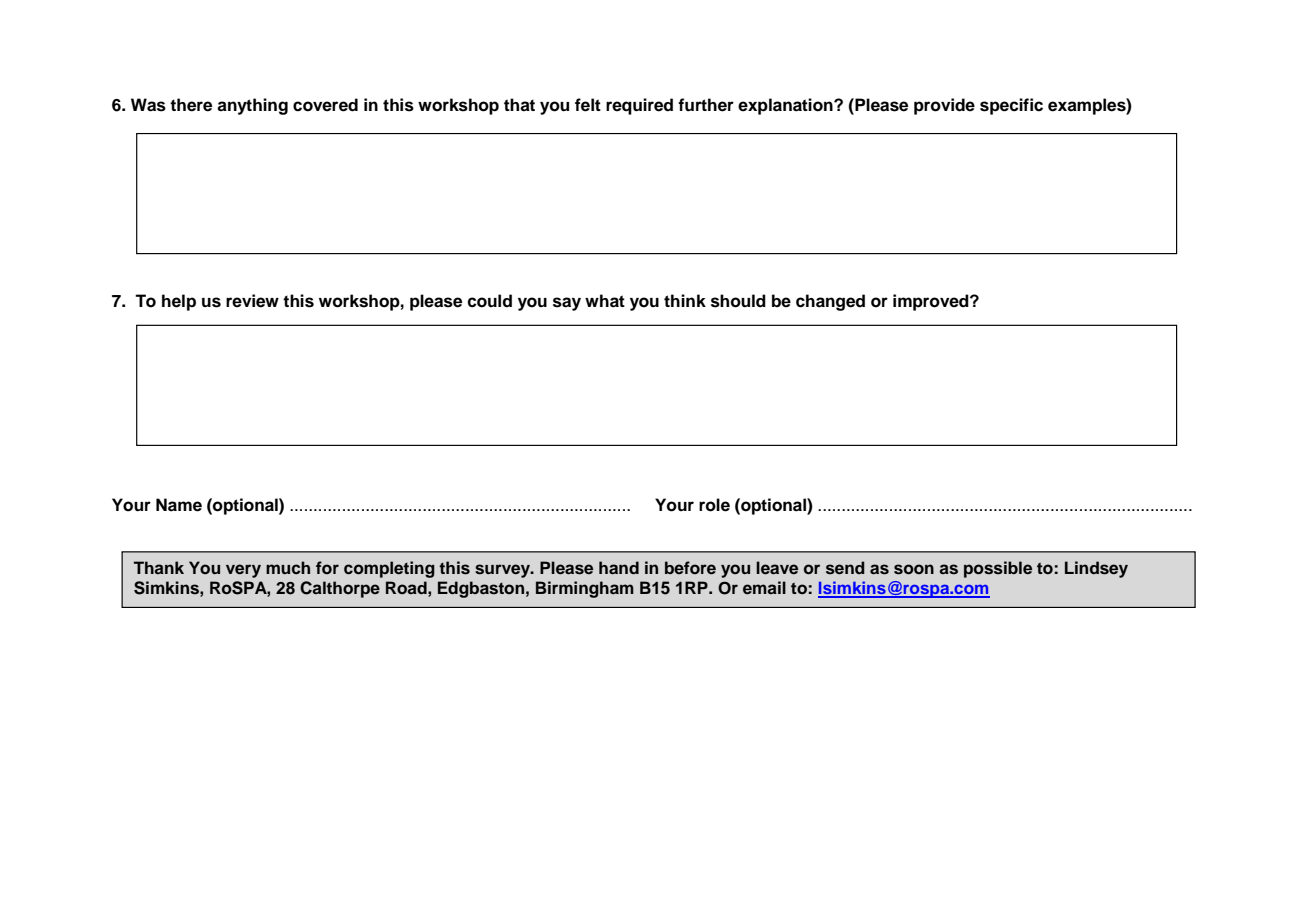  What do you see at coordinates (1011, 106) in the document?
I see `specific` at bounding box center [1011, 106].
